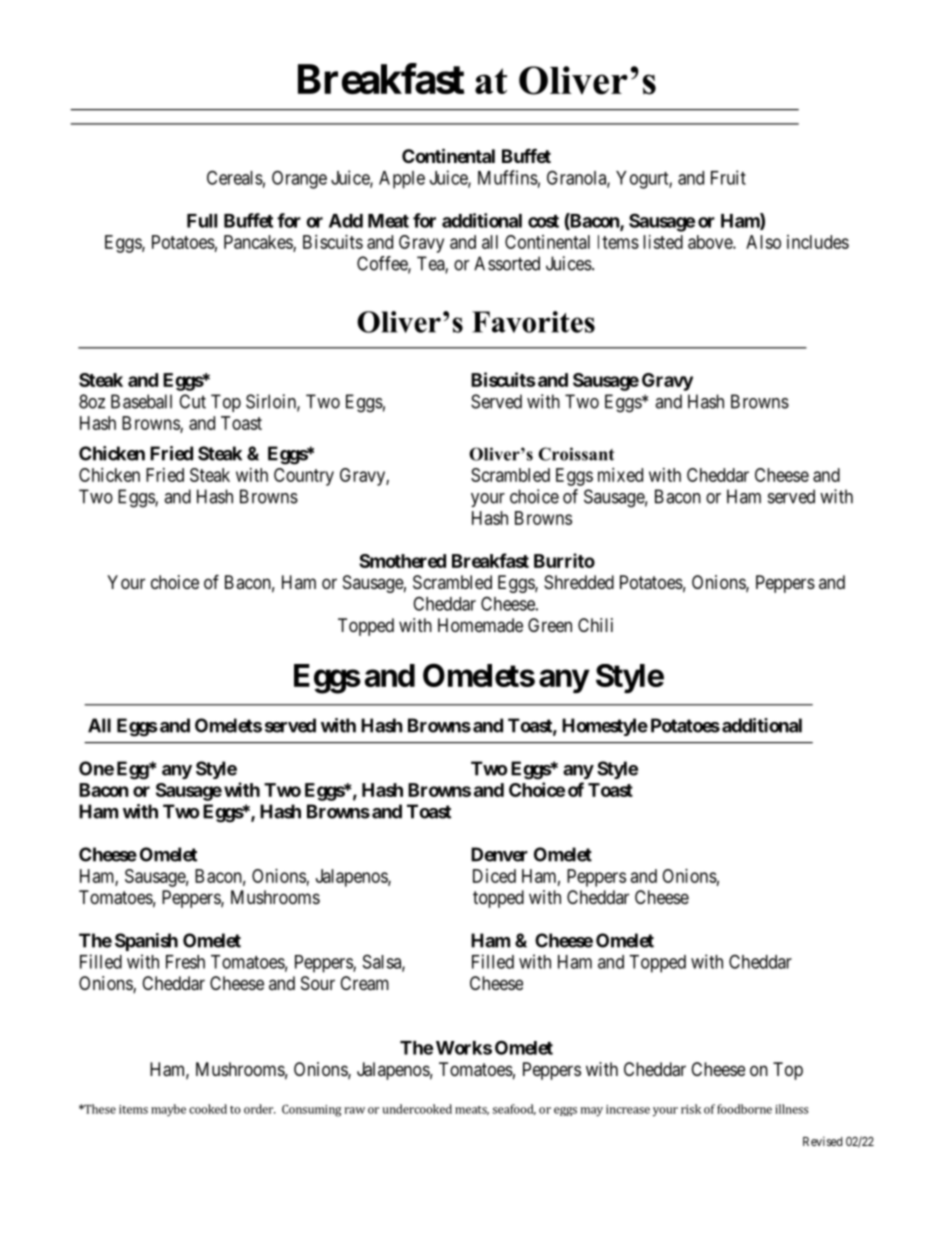 This screenshot has width=952, height=1233. I want to click on Full, so click(202, 221).
